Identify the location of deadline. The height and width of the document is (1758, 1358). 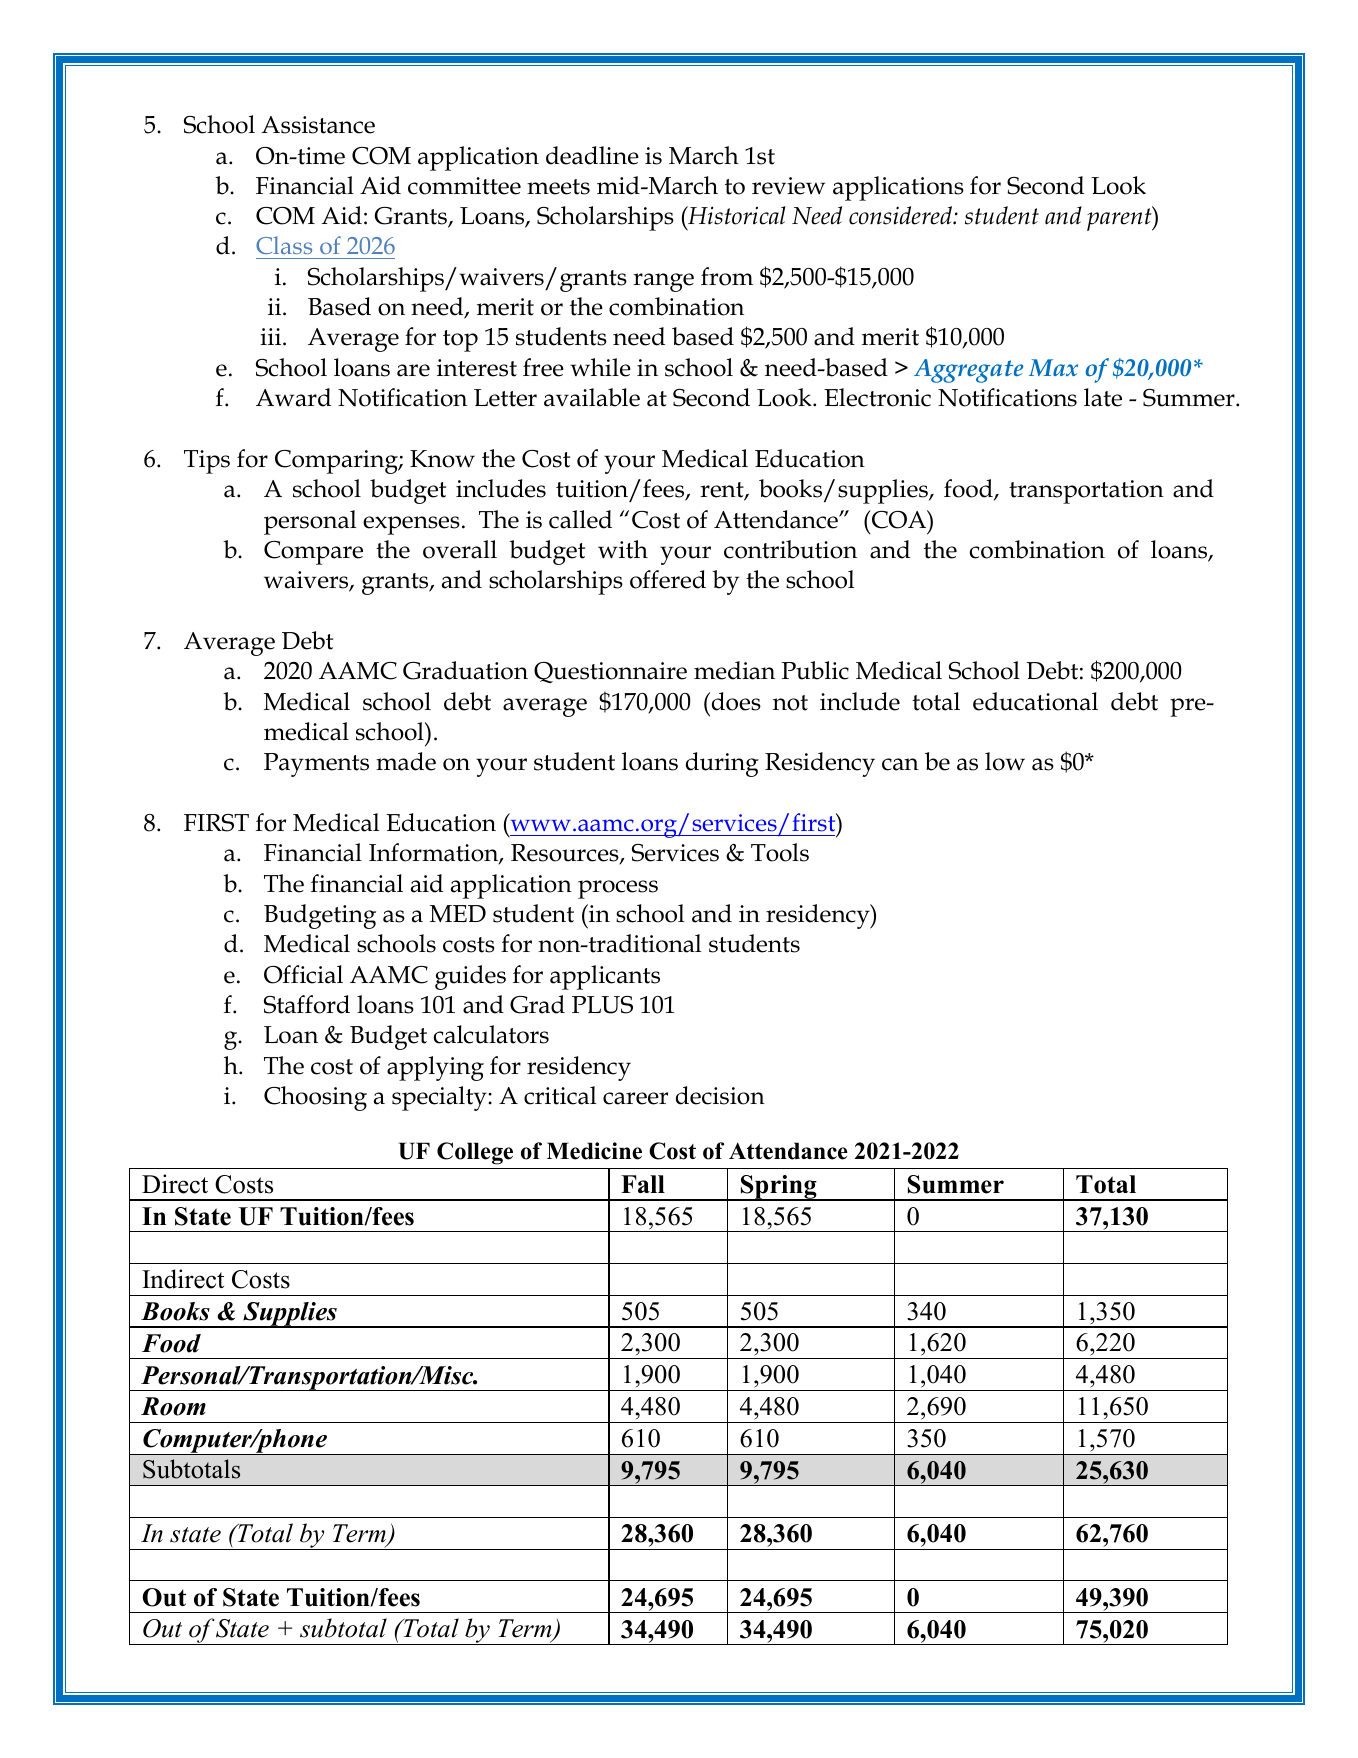
(592, 155).
